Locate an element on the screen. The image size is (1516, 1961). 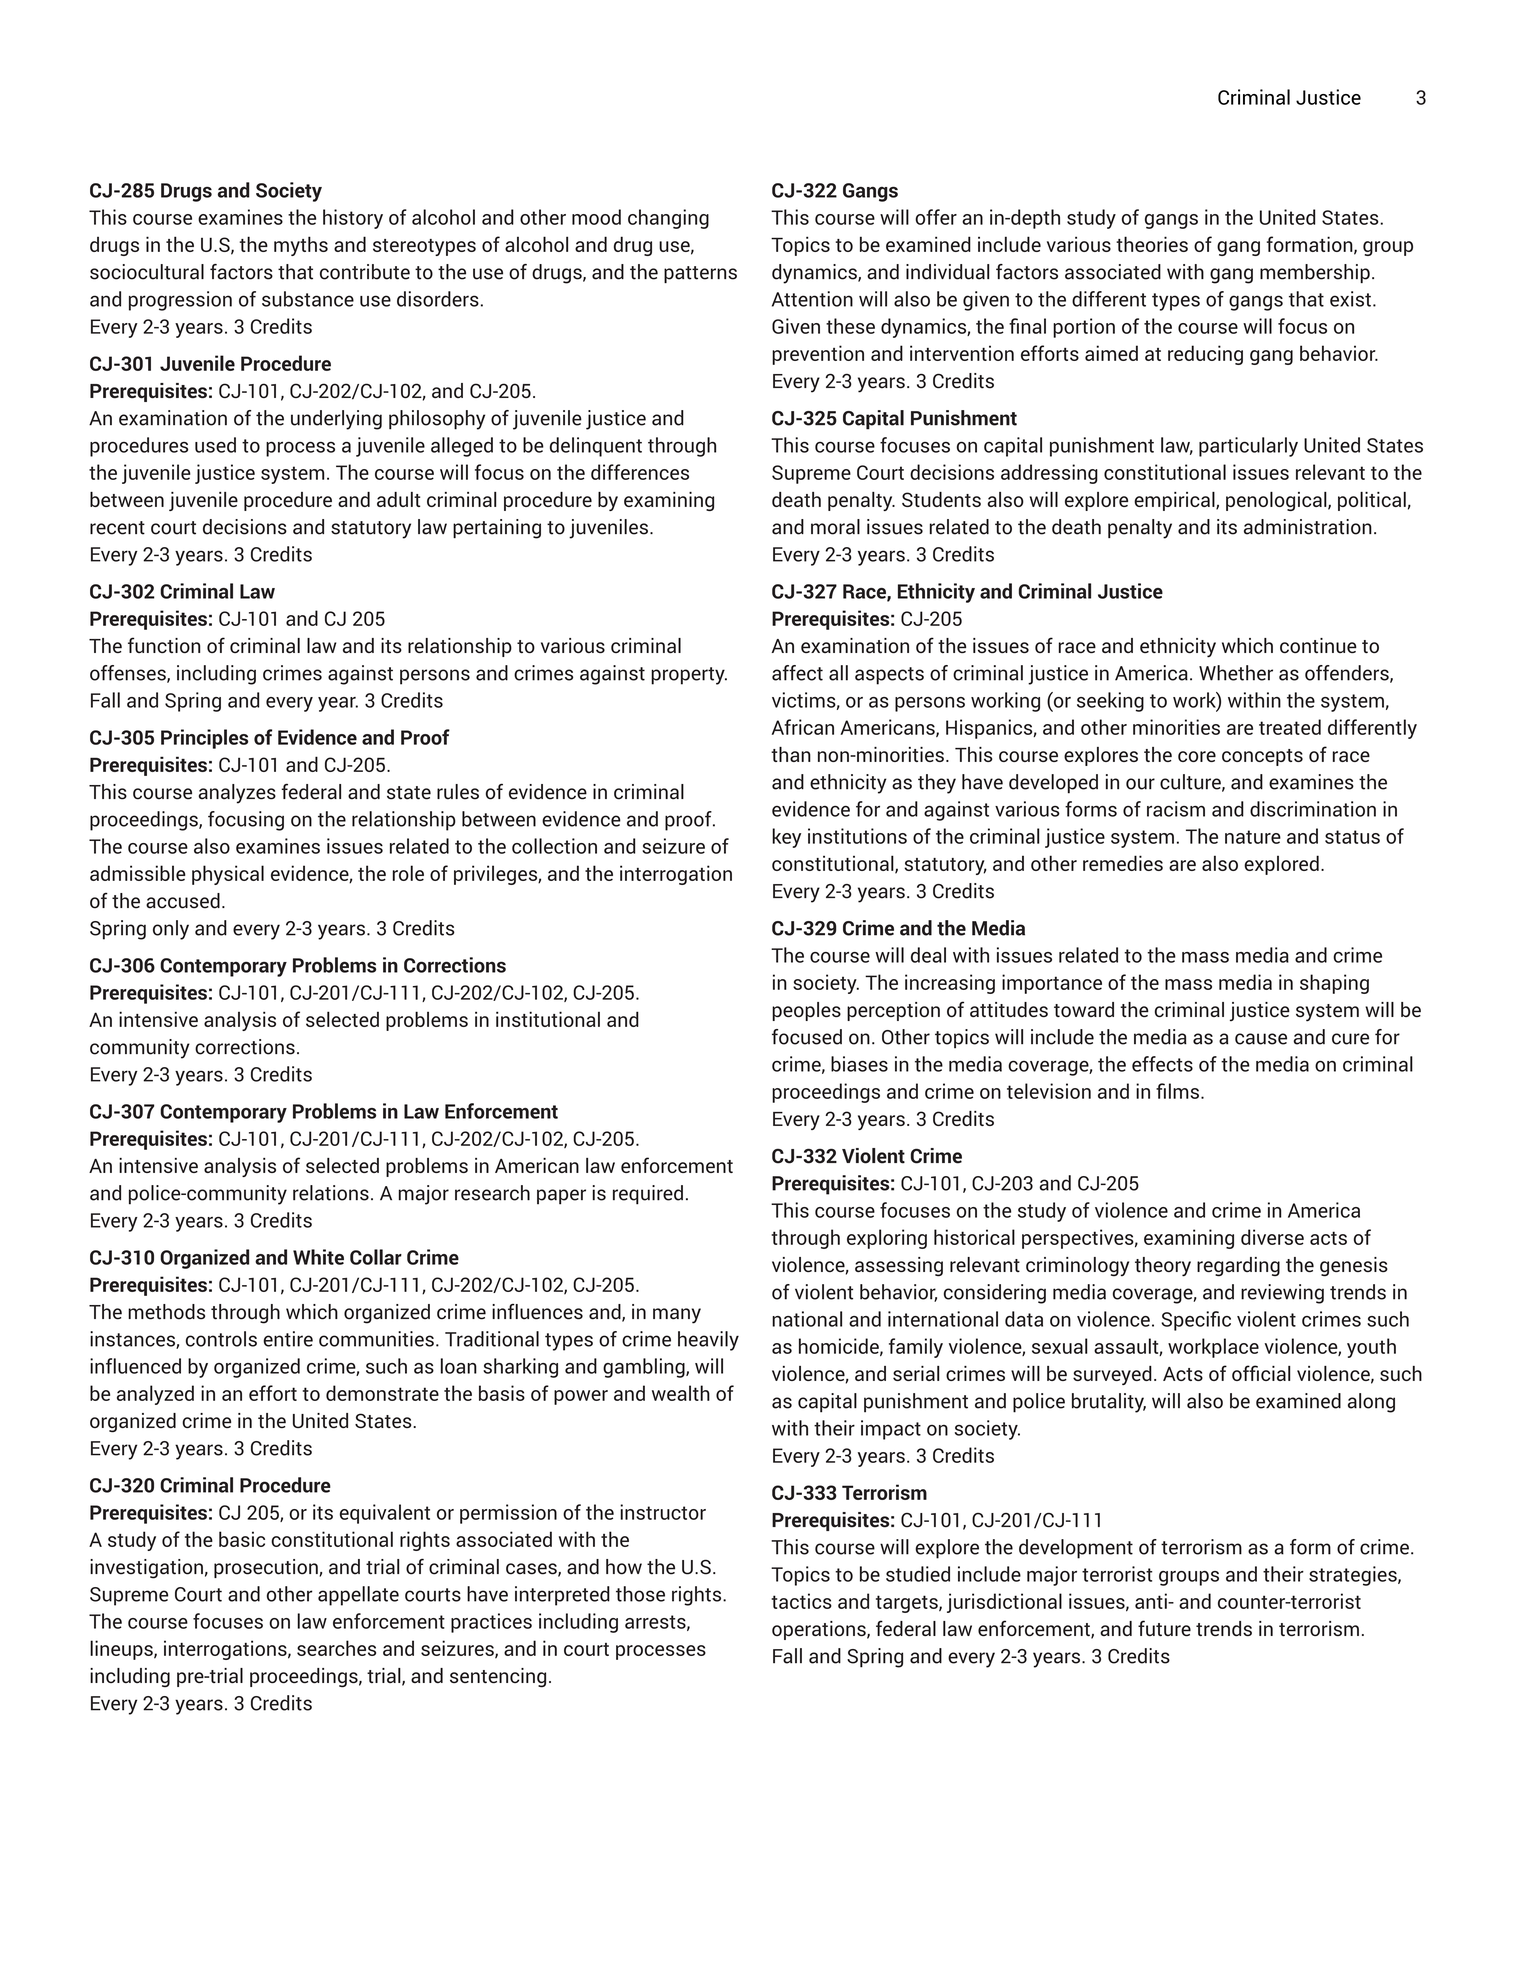
myths is located at coordinates (301, 246).
